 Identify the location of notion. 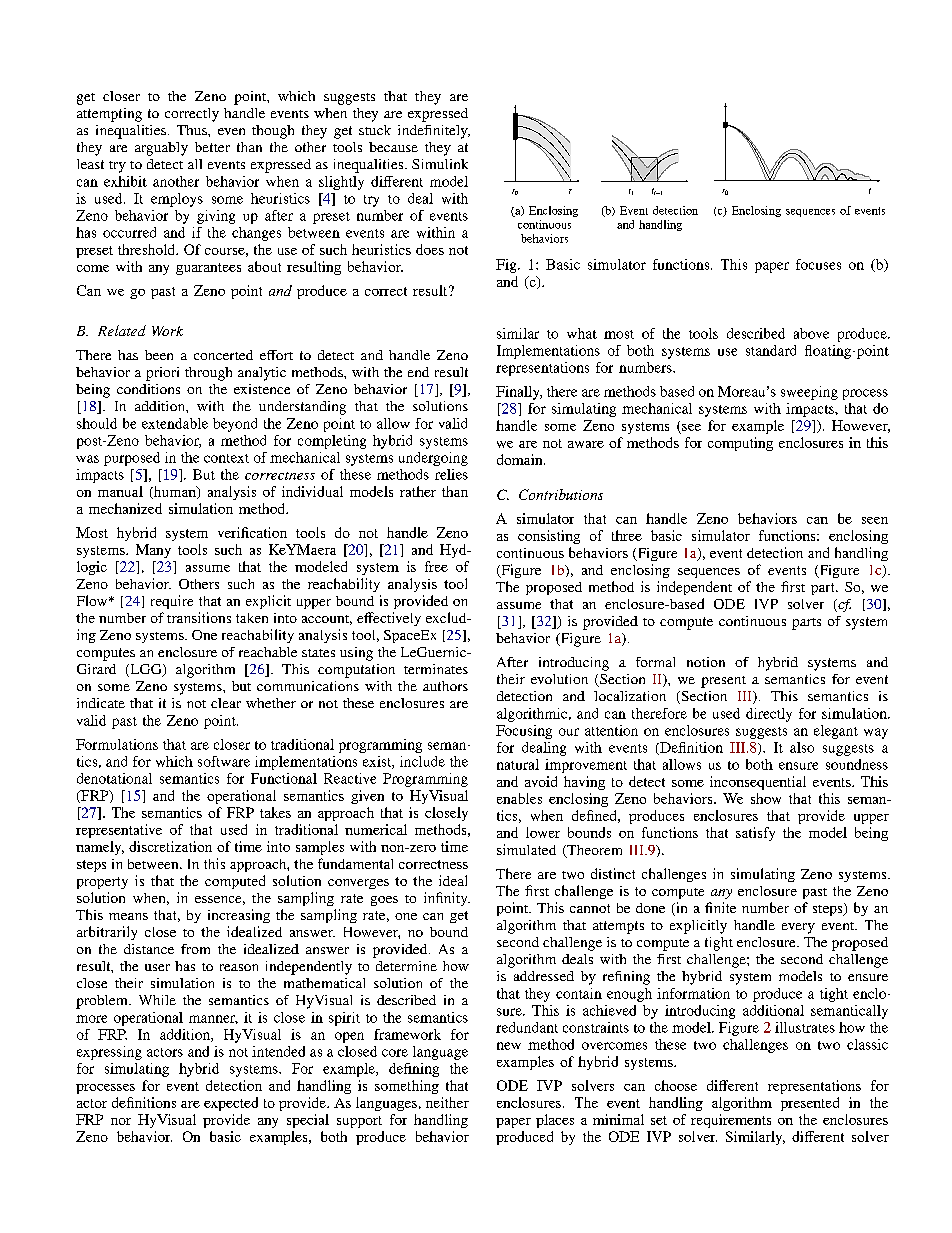
(706, 662).
